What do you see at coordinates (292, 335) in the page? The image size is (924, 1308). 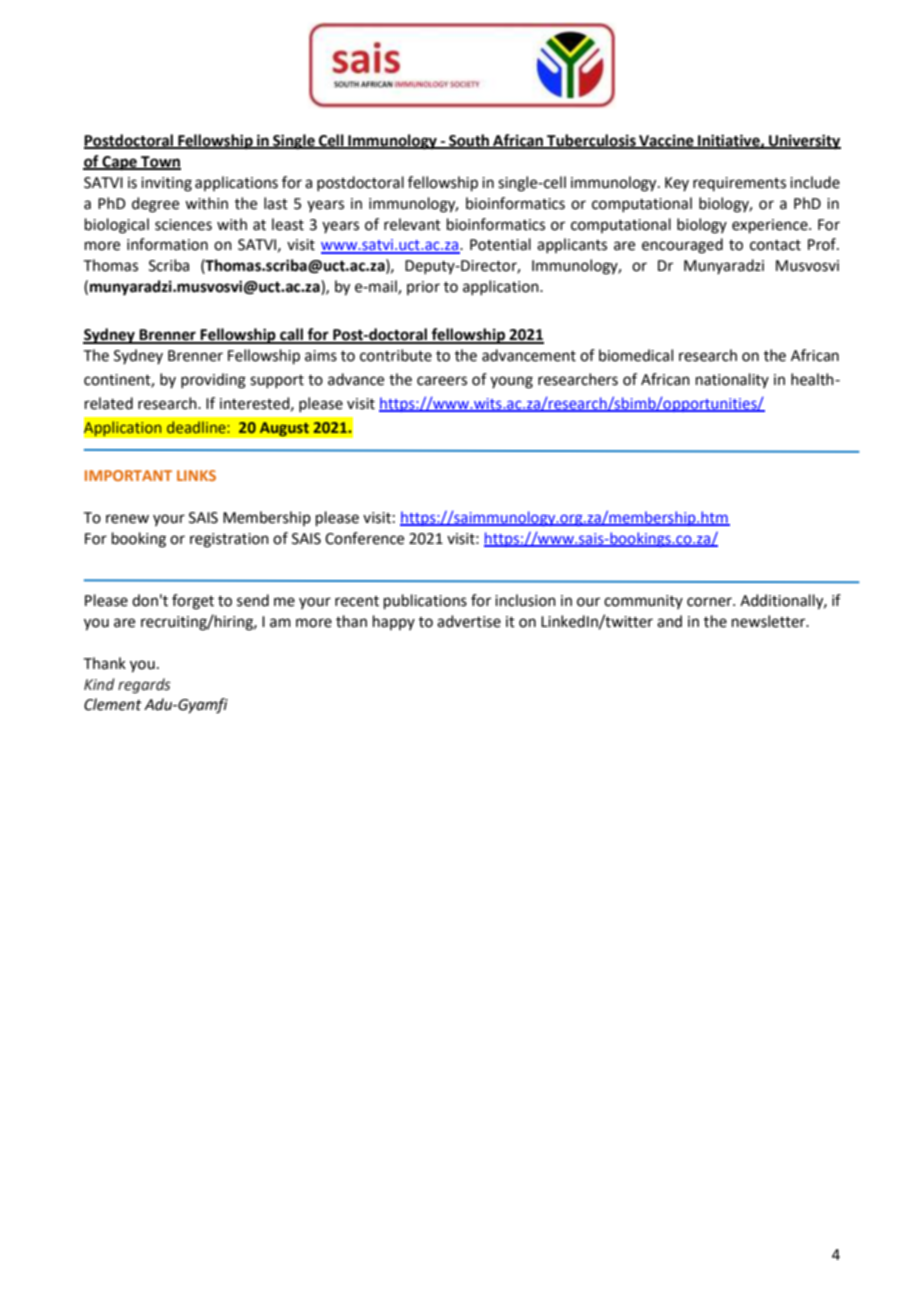 I see `call` at bounding box center [292, 335].
